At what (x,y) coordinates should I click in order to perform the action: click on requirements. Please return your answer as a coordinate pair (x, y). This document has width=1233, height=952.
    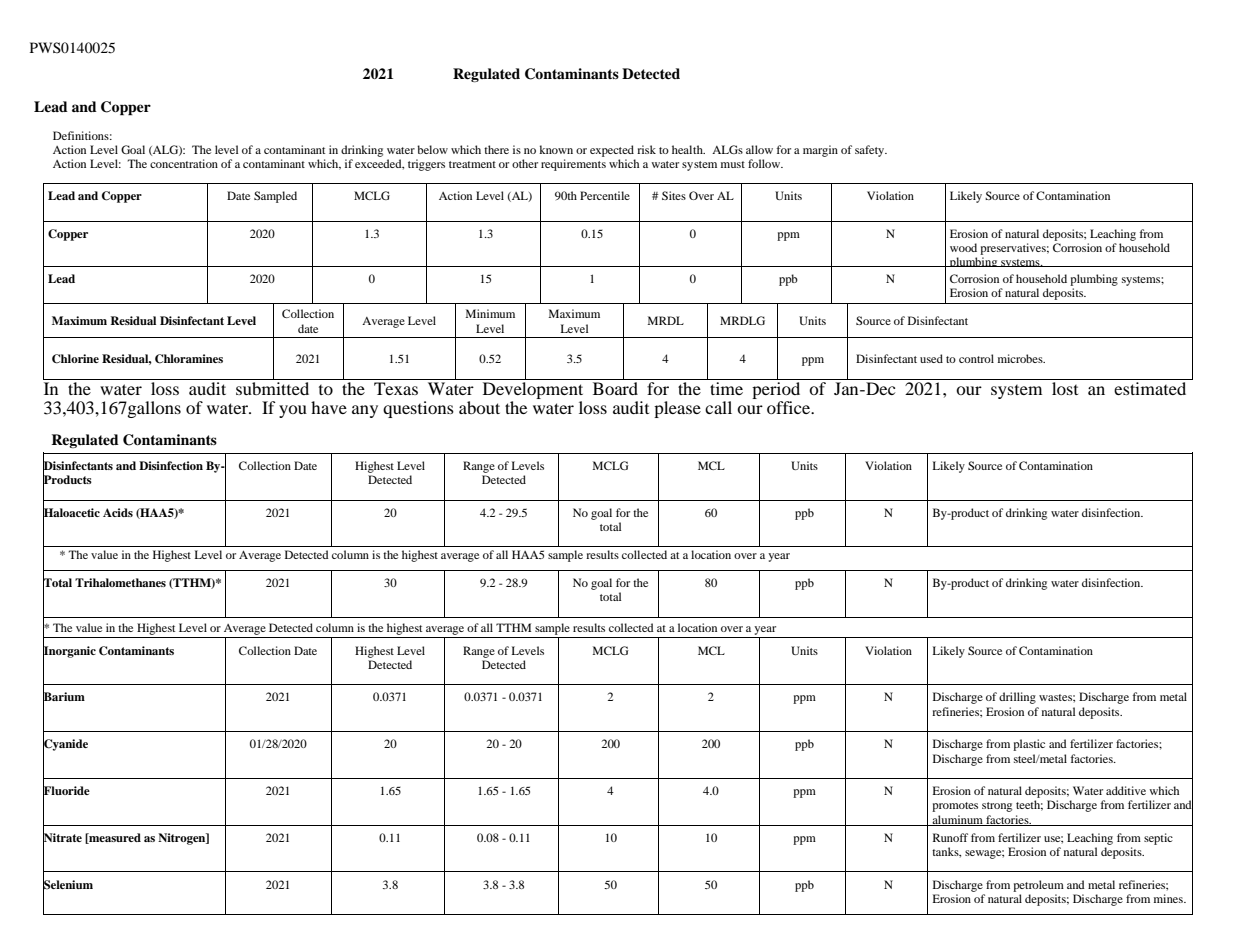
    Looking at the image, I should click on (573, 165).
